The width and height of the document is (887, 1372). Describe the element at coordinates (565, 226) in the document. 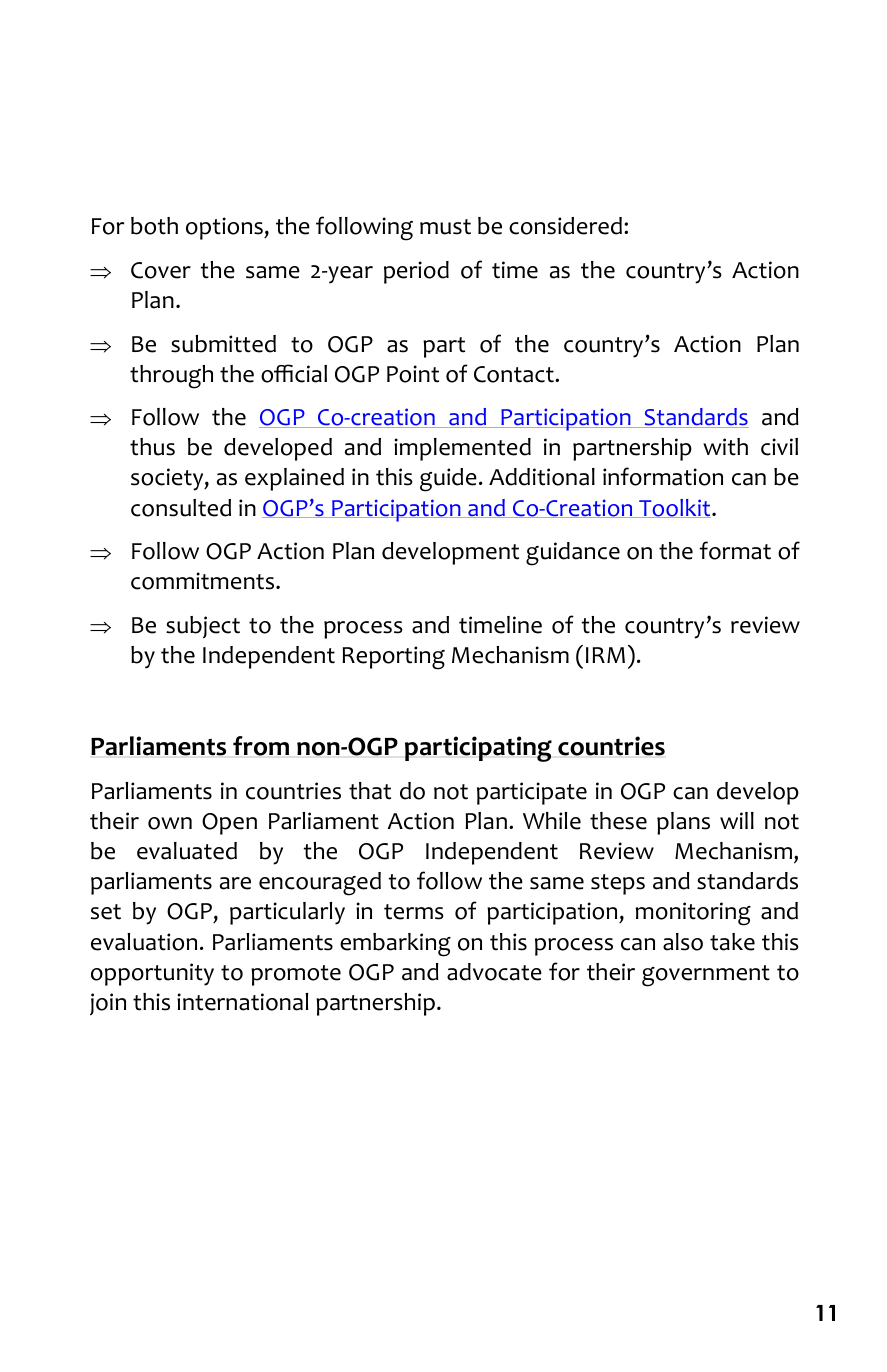

I see `considered` at that location.
